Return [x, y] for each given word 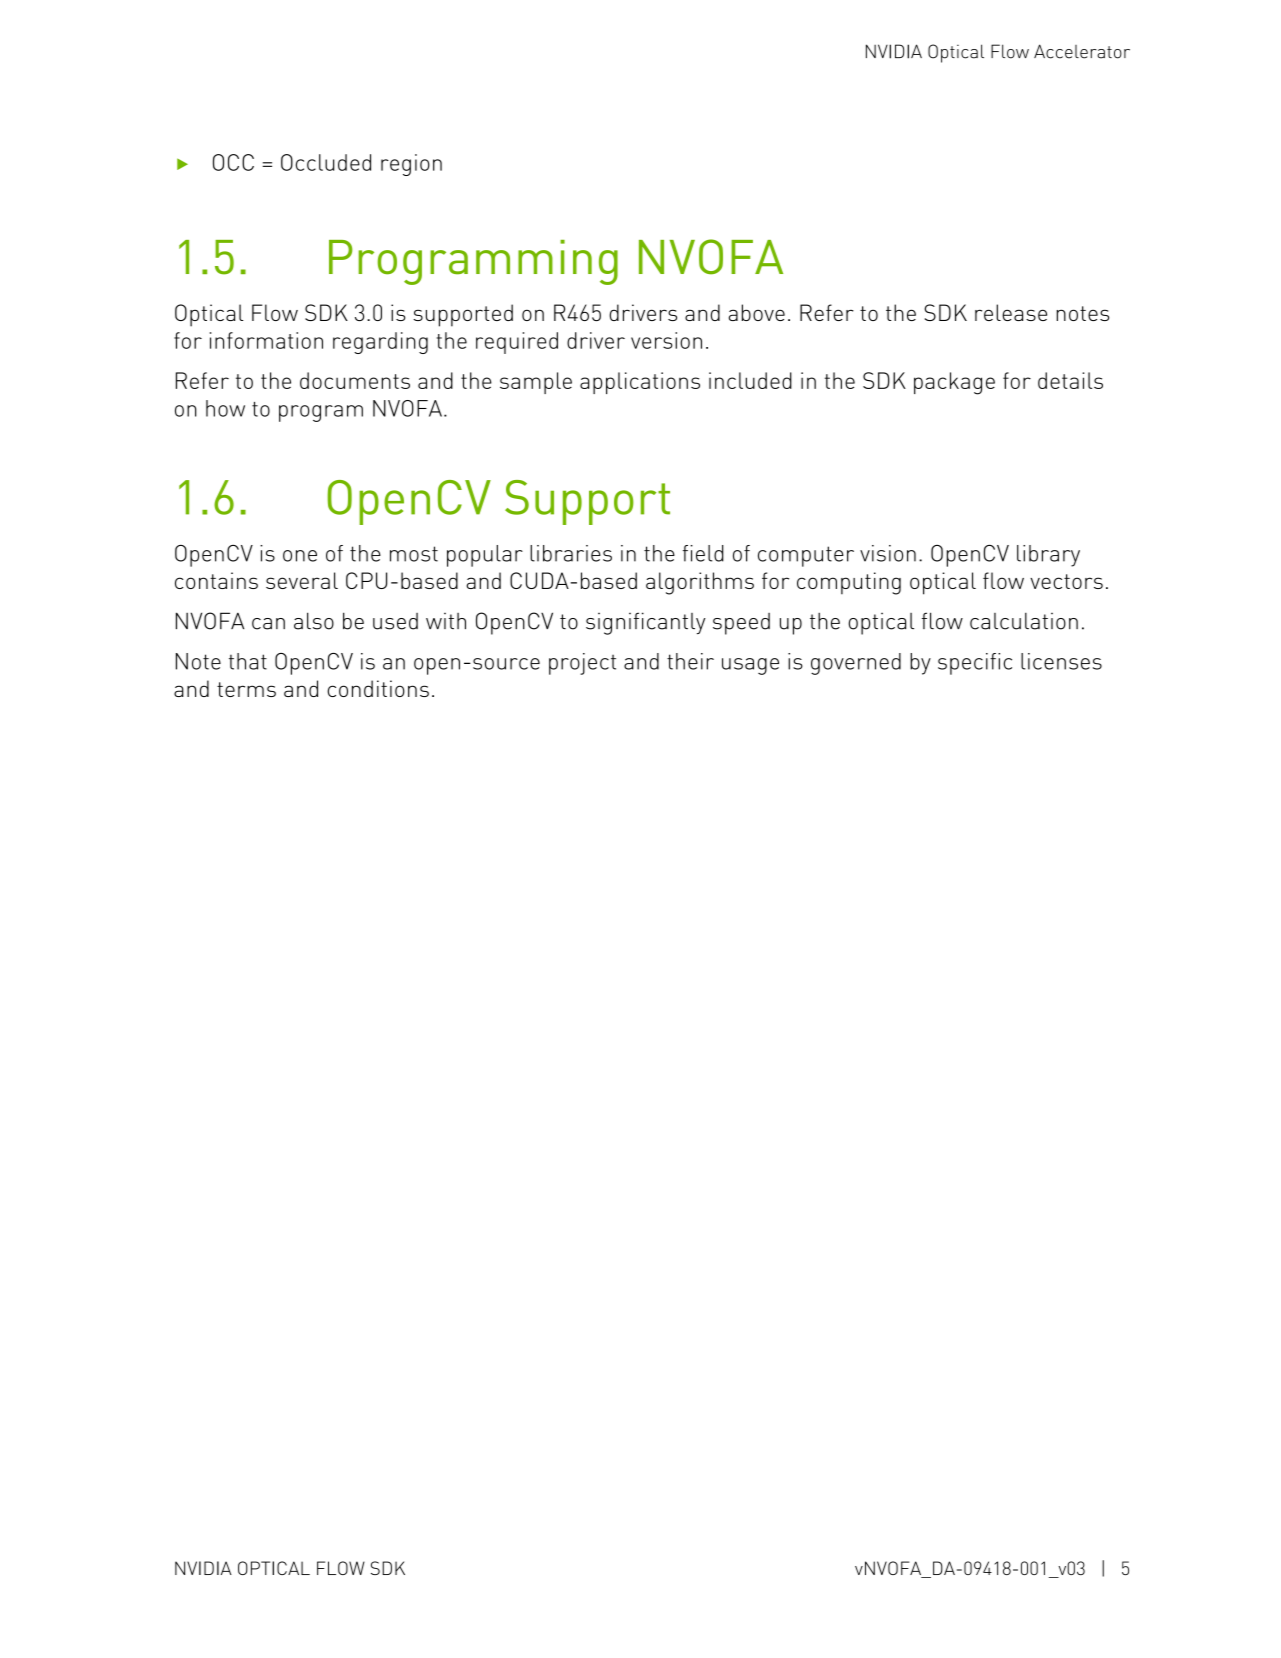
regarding [380, 343]
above [757, 312]
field [703, 553]
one [300, 556]
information [266, 340]
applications [640, 383]
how [225, 408]
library [1048, 556]
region [411, 165]
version [666, 340]
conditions [378, 688]
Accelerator [1082, 51]
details [1070, 380]
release [1011, 312]
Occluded [326, 162]
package [954, 383]
